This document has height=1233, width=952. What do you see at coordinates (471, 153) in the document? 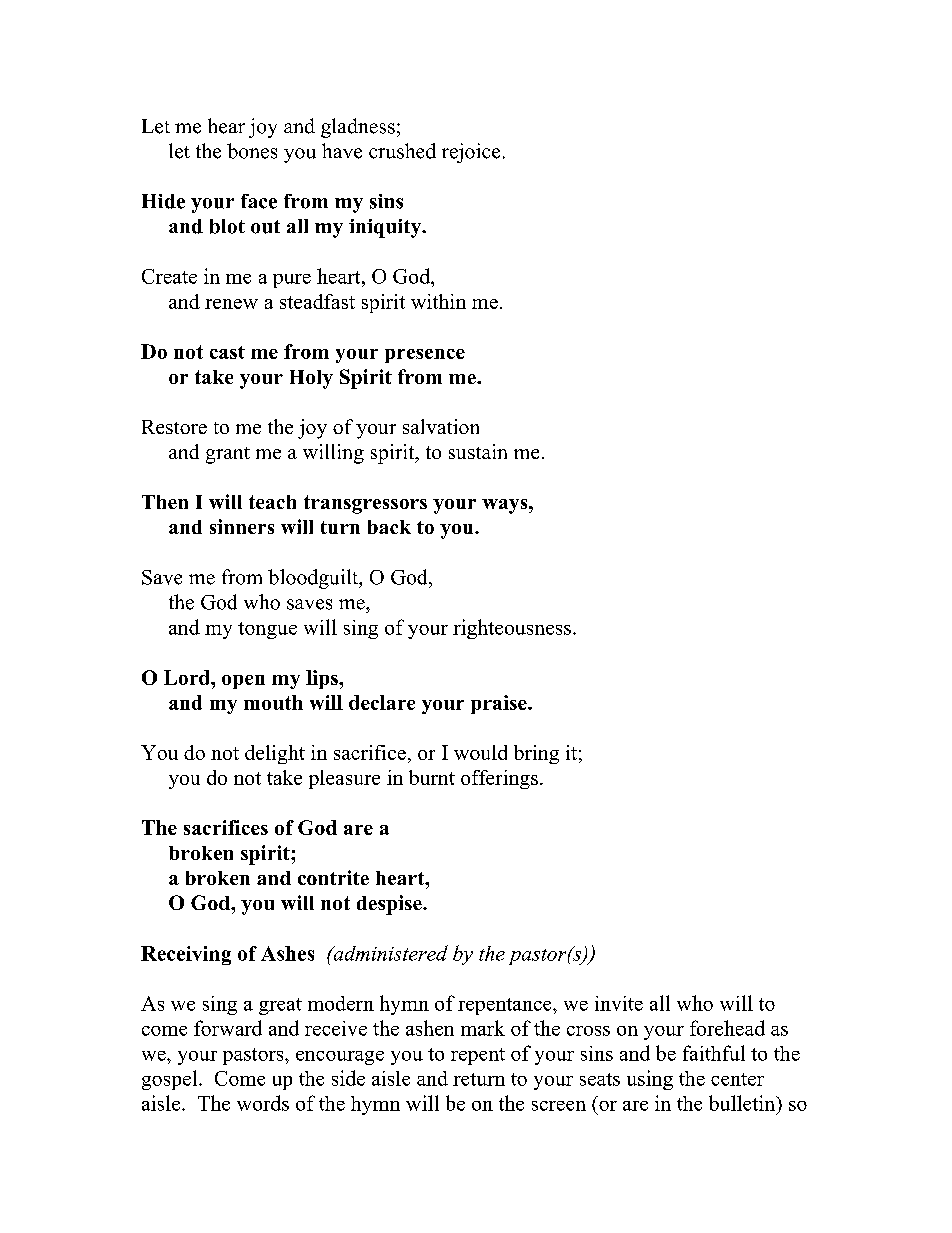
I see `rejoice` at bounding box center [471, 153].
